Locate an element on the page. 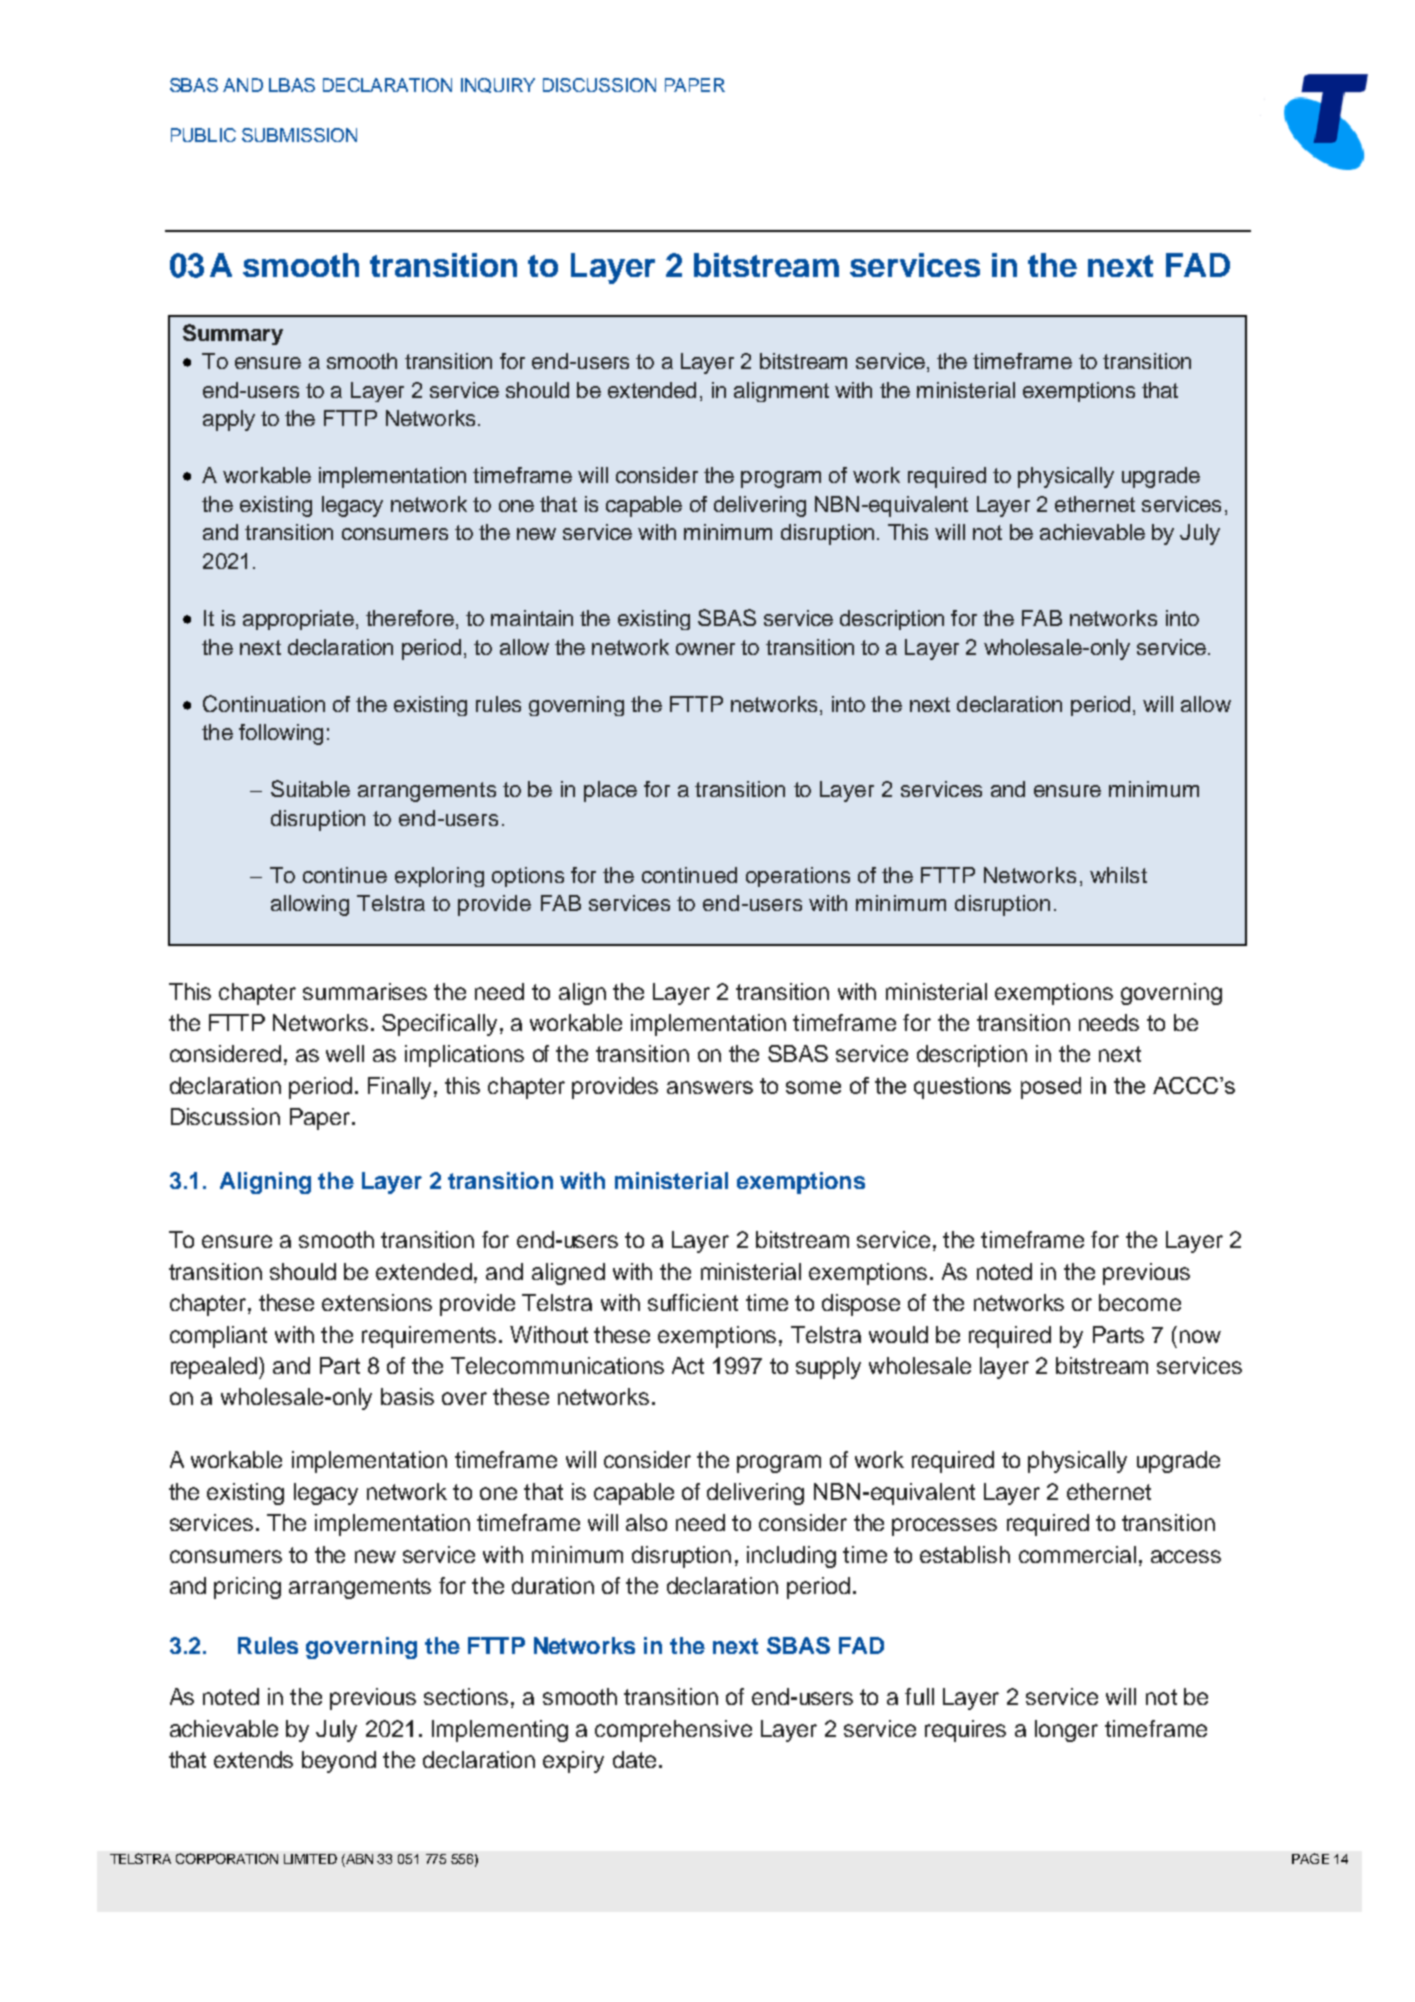 The image size is (1415, 2002). SUBMISSION is located at coordinates (299, 135).
